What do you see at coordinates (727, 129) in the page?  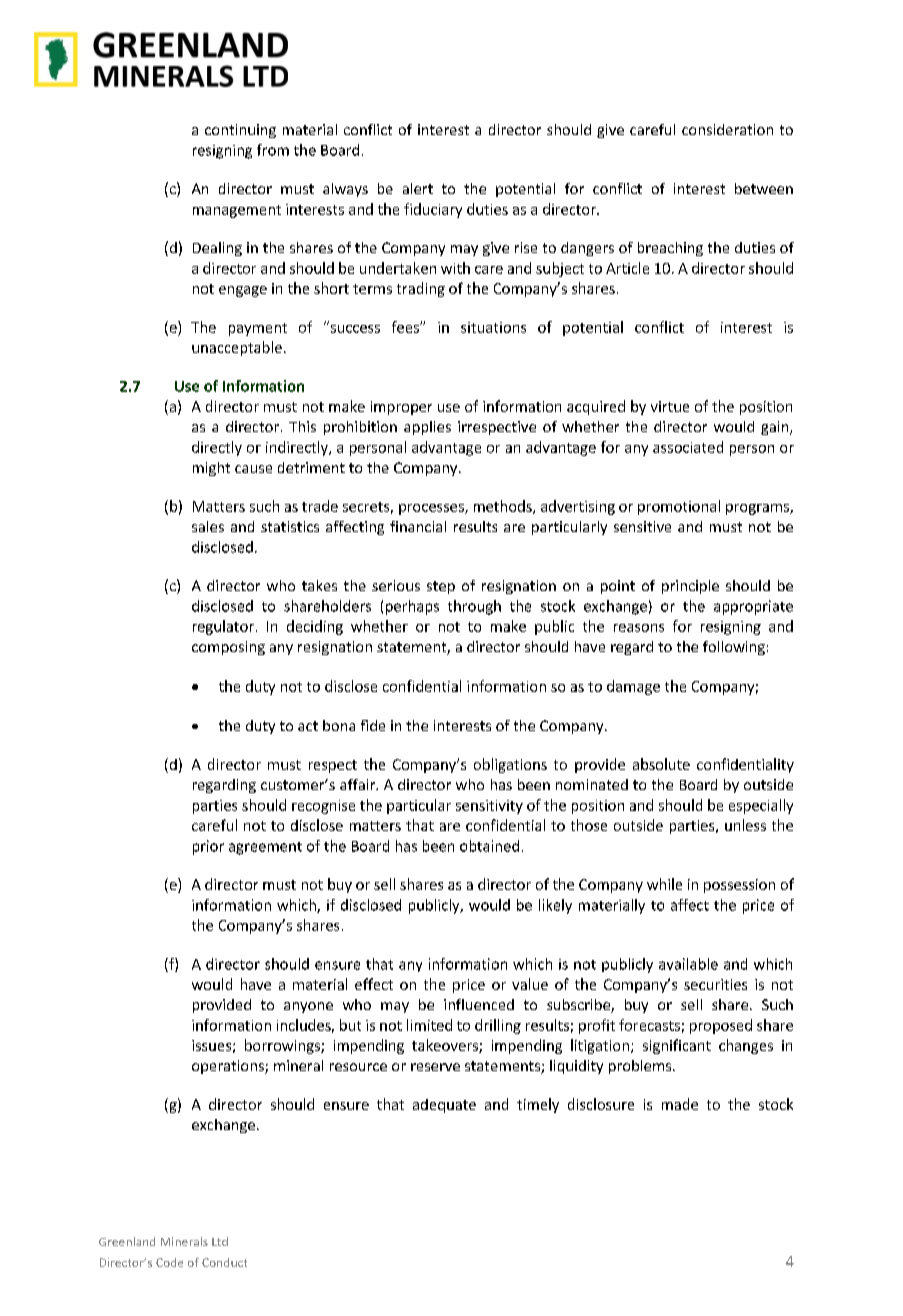 I see `consideration` at bounding box center [727, 129].
